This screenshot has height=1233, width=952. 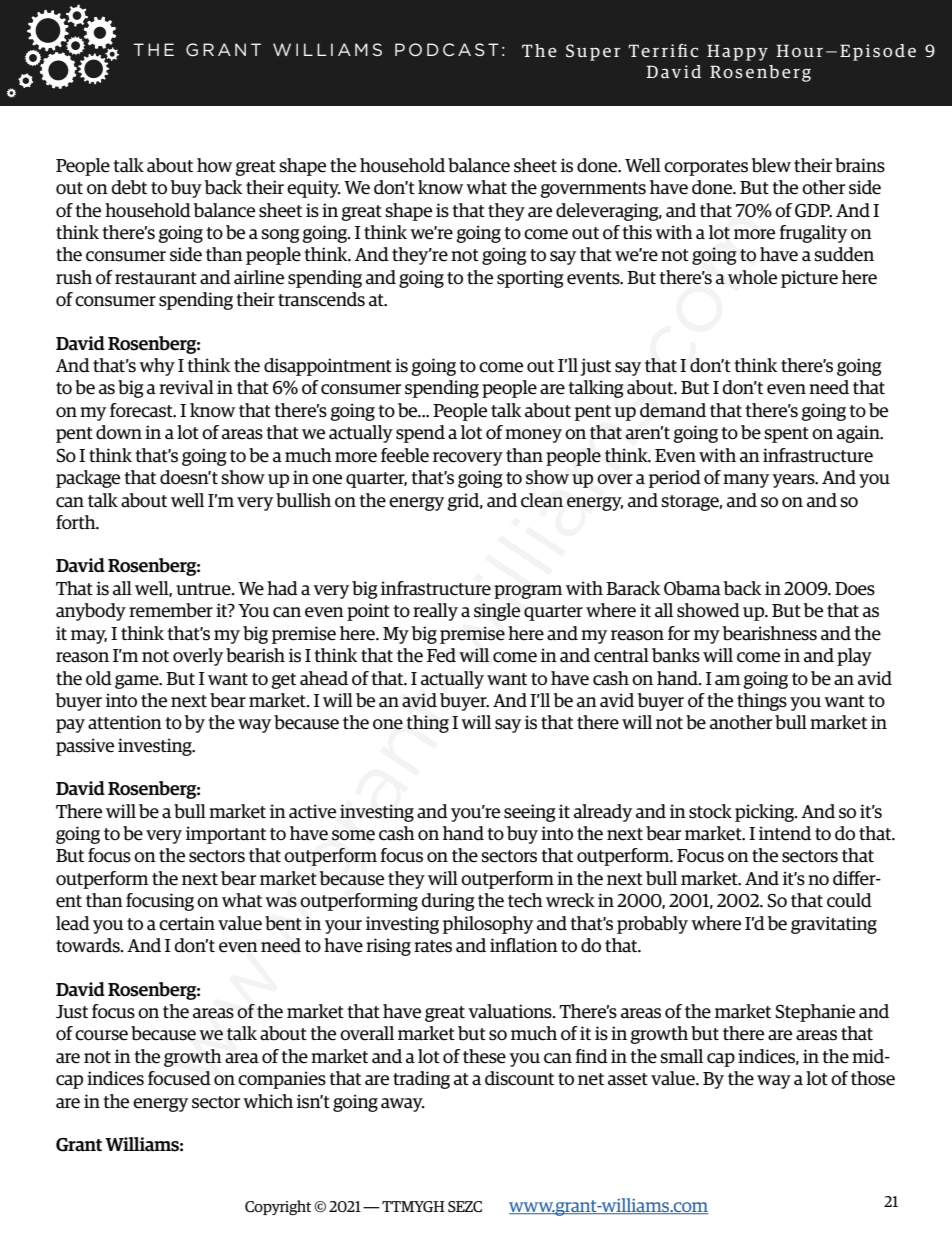 What do you see at coordinates (765, 813) in the screenshot?
I see `picking` at bounding box center [765, 813].
